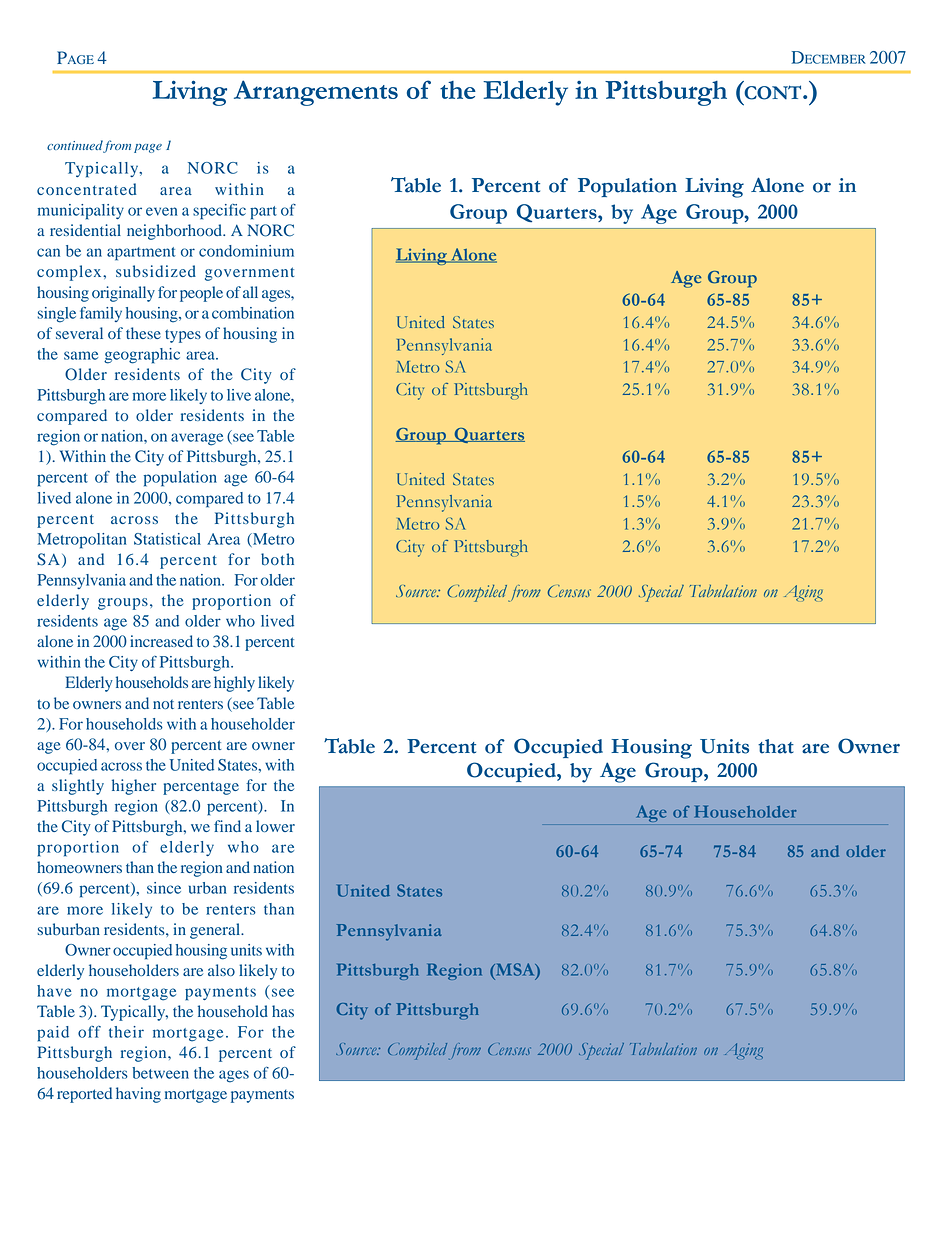 The image size is (952, 1233). I want to click on between, so click(160, 1073).
